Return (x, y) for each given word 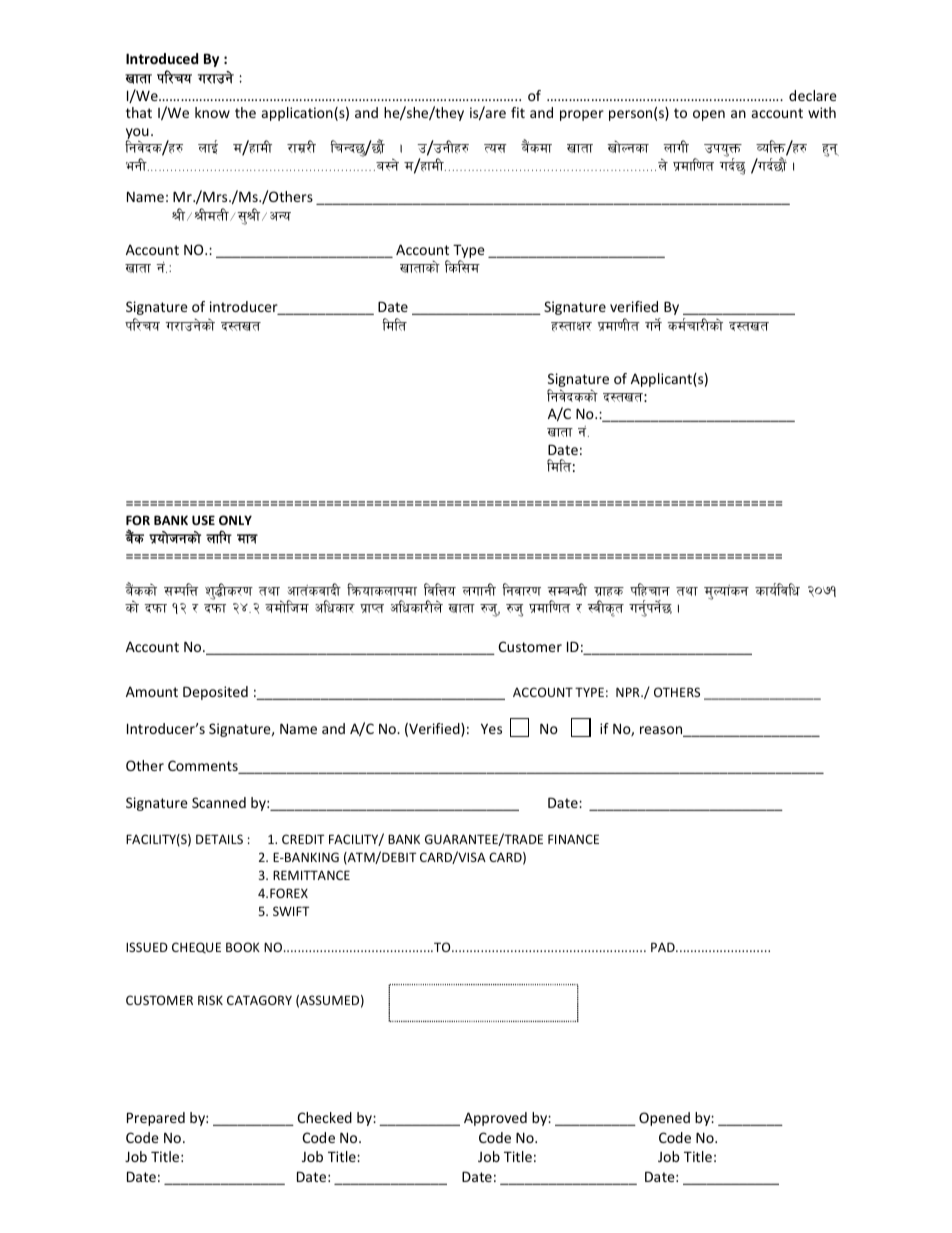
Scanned (219, 802)
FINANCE (573, 839)
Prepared (156, 1119)
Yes (491, 728)
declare (813, 95)
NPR (629, 692)
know (212, 112)
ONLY (235, 520)
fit (518, 112)
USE (203, 520)
